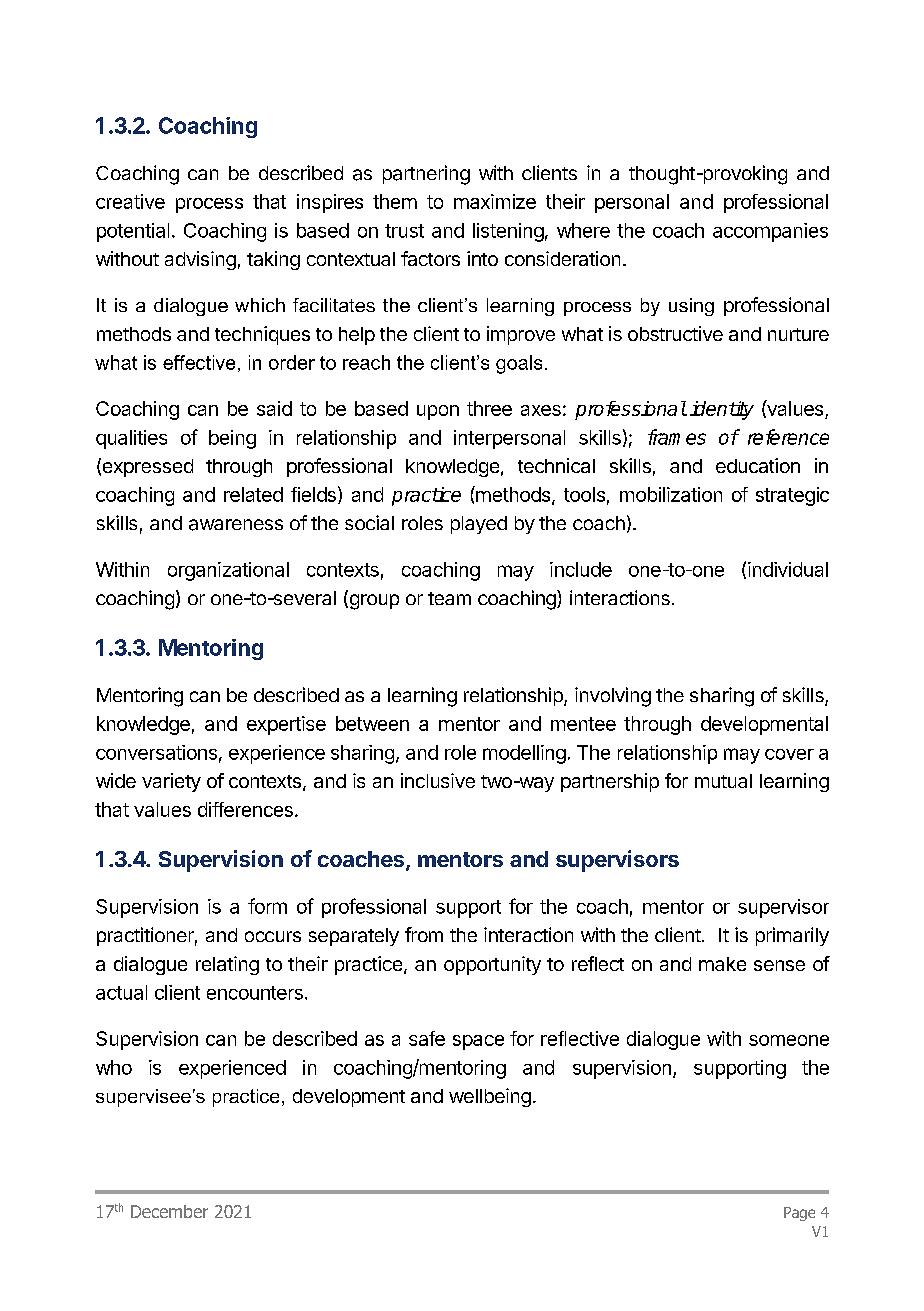  Describe the element at coordinates (424, 934) in the page. I see `from` at that location.
